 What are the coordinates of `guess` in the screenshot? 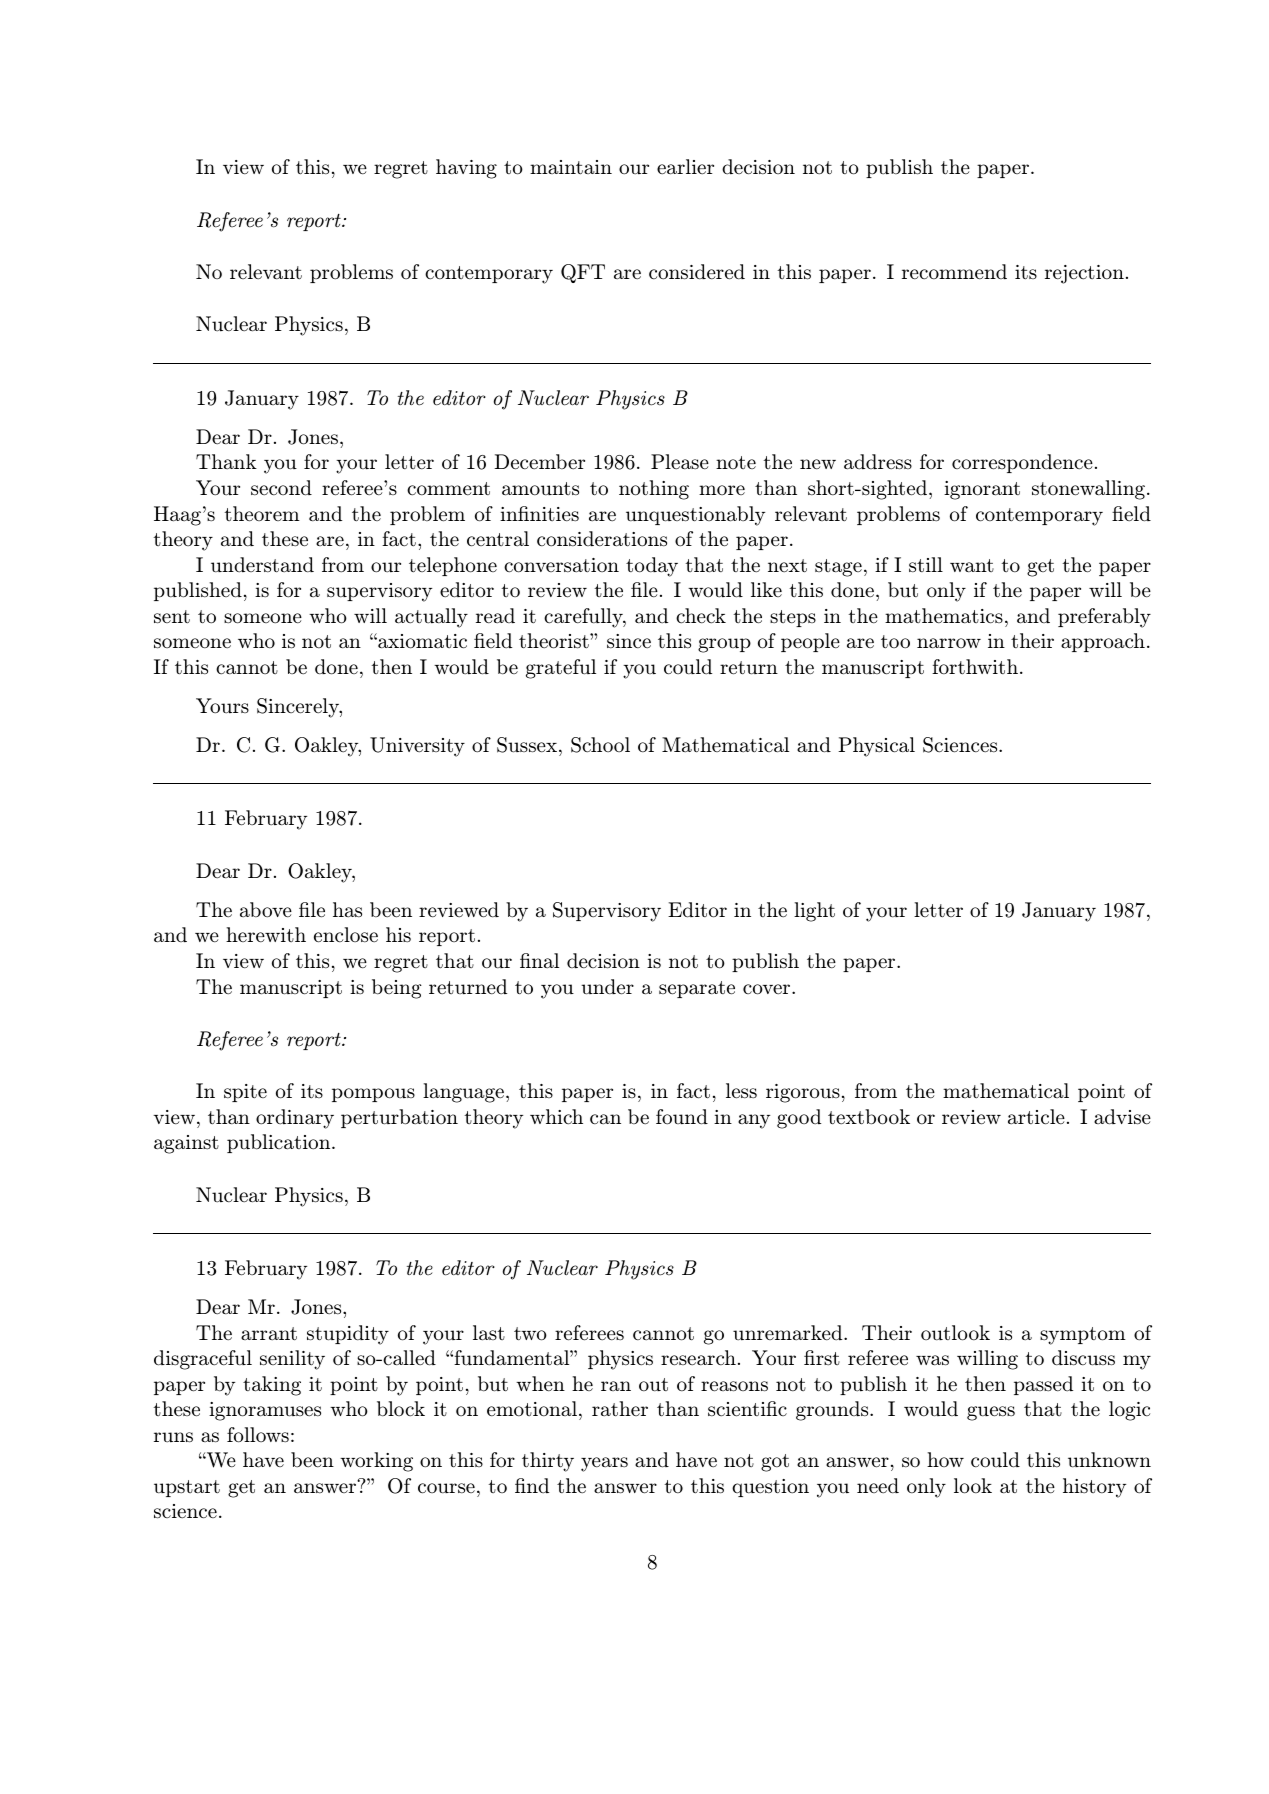 It's located at (991, 1413).
